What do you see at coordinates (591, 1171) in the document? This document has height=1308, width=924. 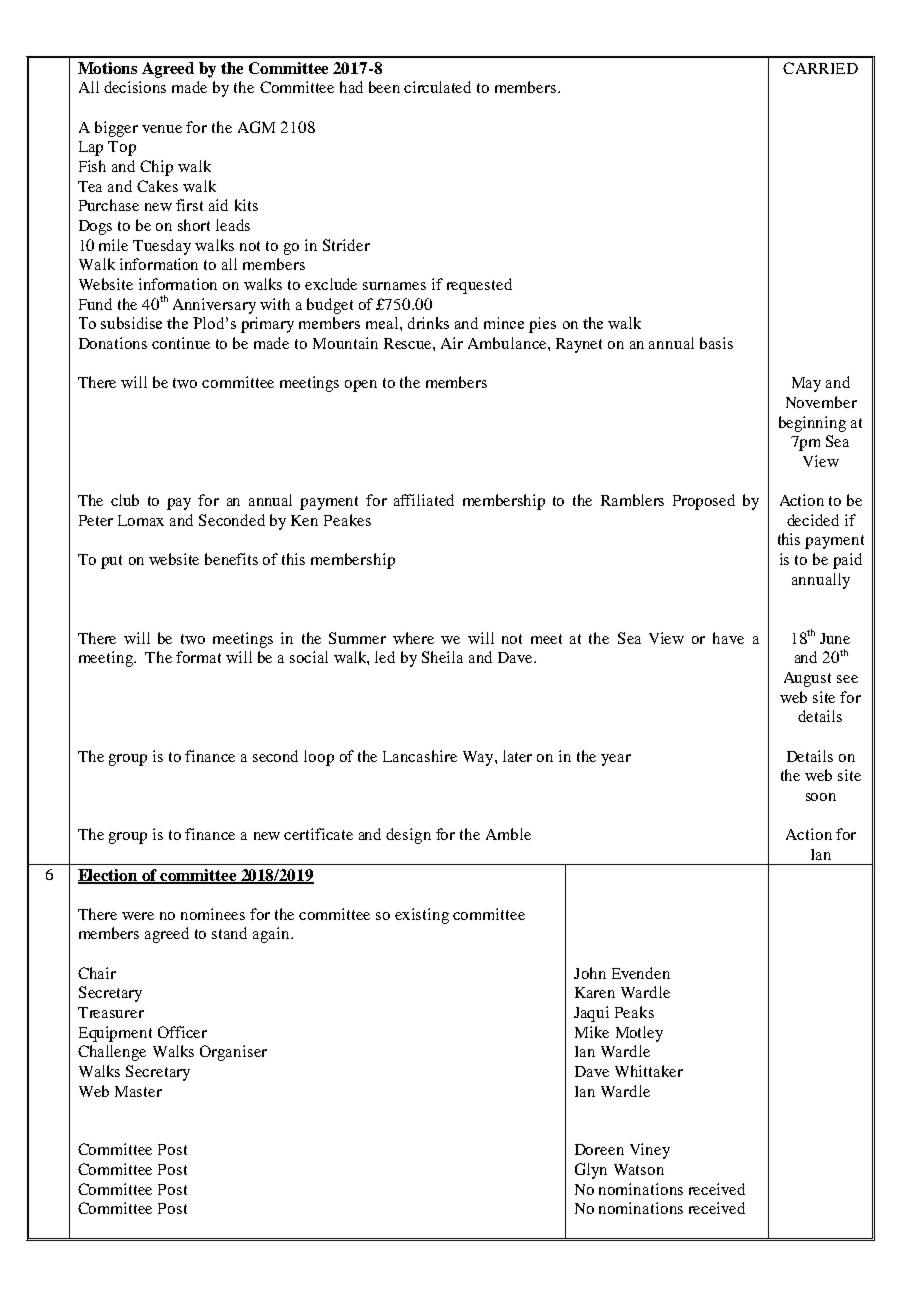 I see `Glyn` at bounding box center [591, 1171].
